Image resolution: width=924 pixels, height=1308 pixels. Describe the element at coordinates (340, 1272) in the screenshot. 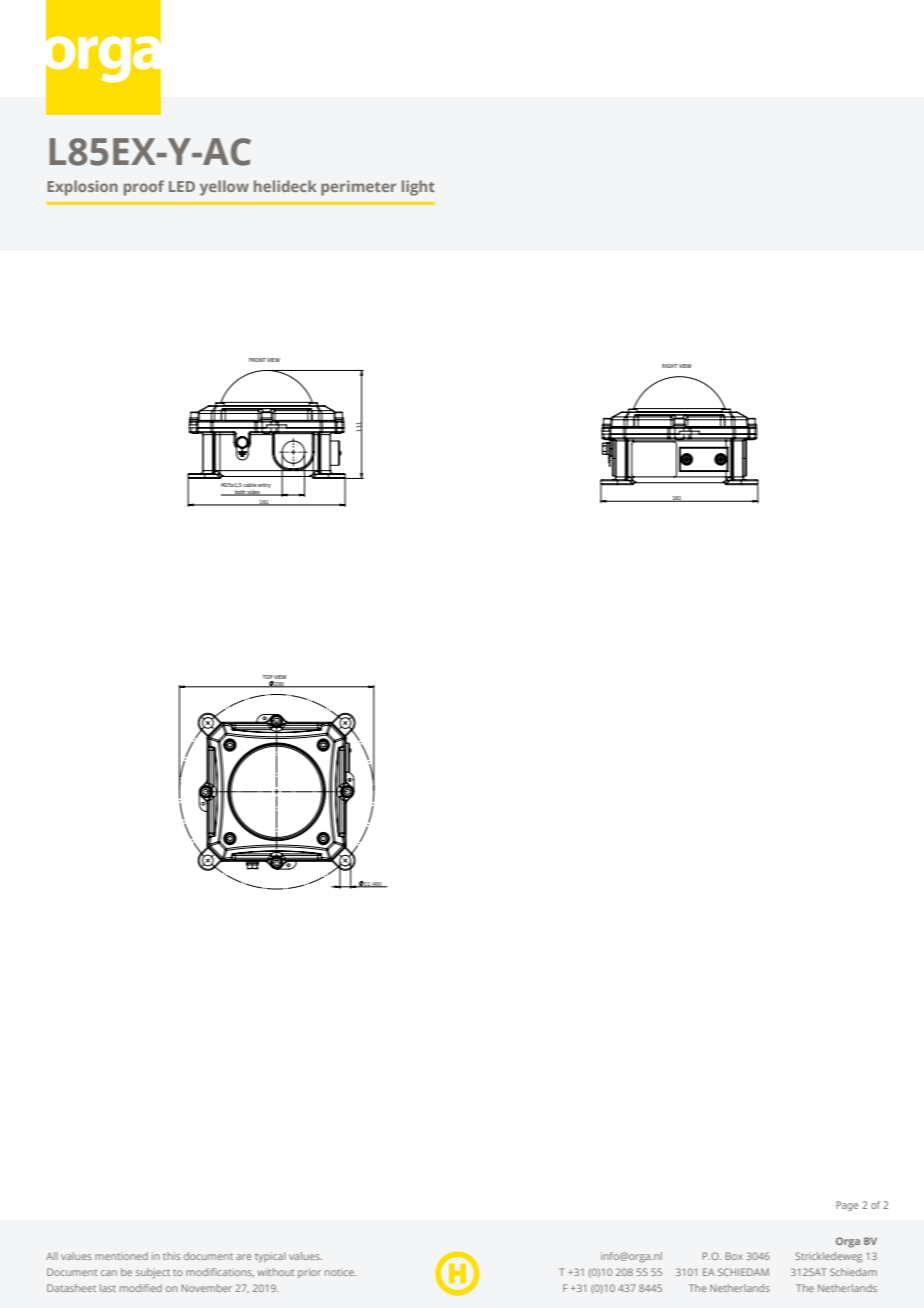

I see `notice` at that location.
